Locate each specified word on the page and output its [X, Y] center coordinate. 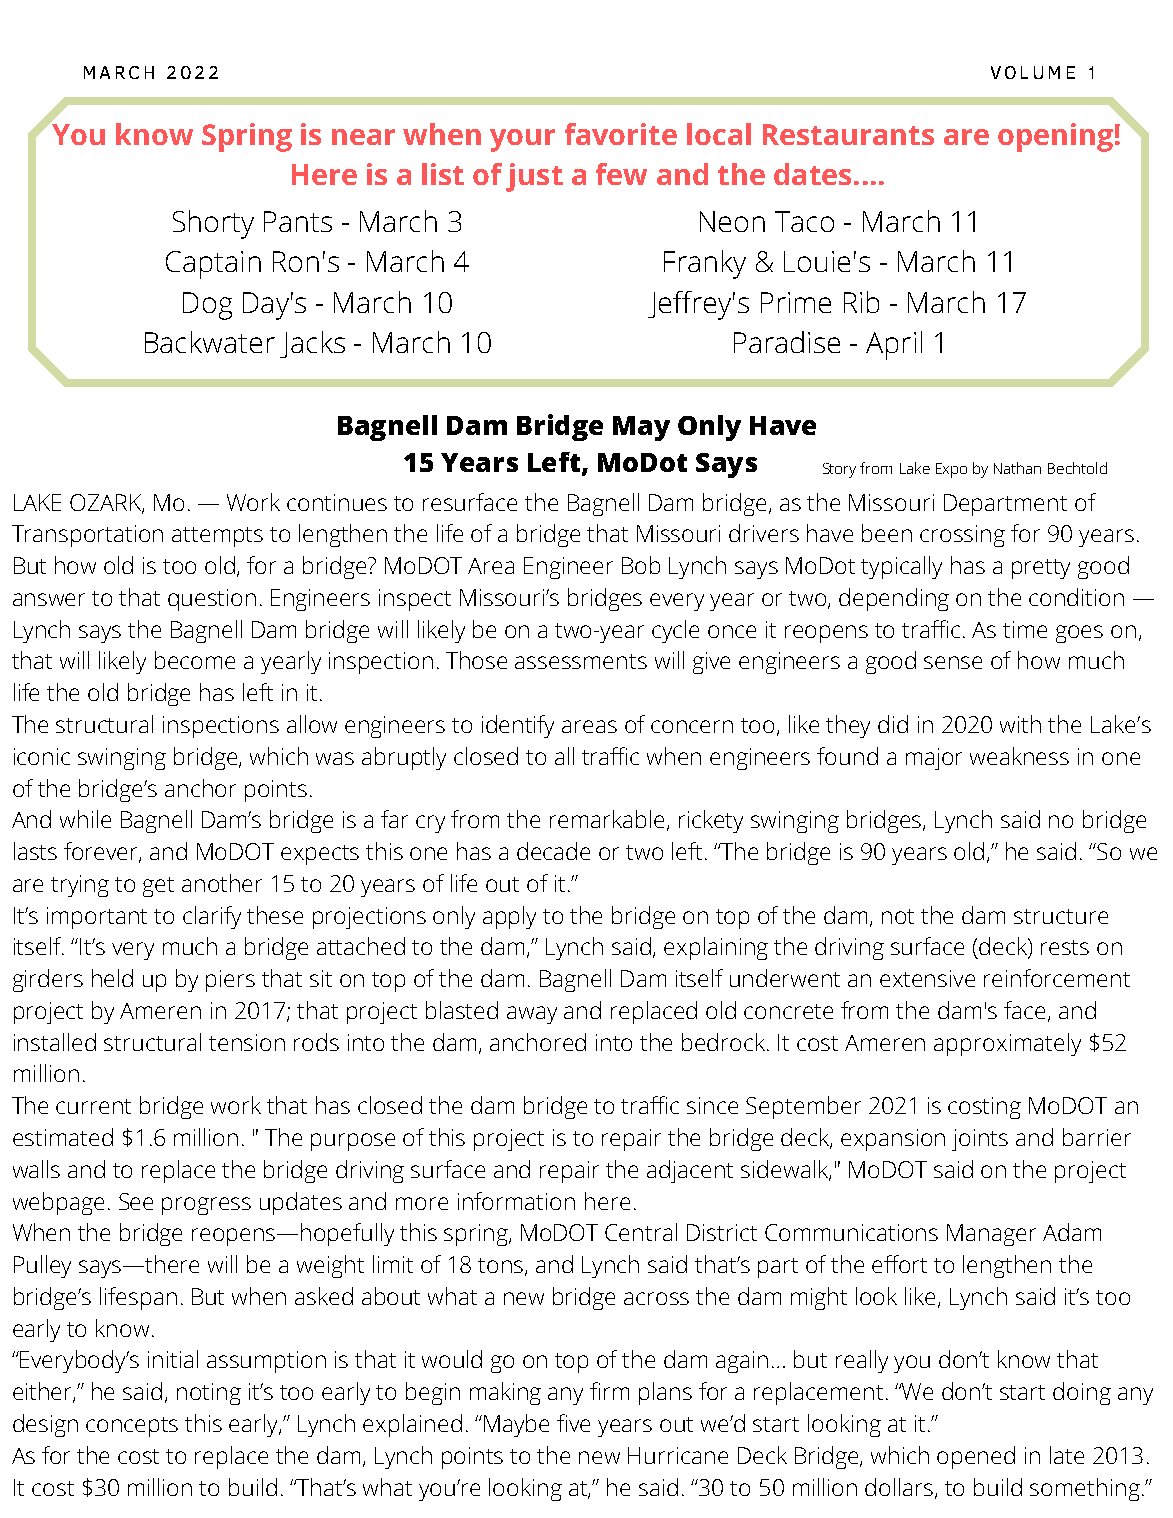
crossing [962, 536]
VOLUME [1033, 72]
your [522, 140]
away [532, 1015]
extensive [927, 978]
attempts [217, 537]
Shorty [213, 224]
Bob [641, 565]
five [573, 1423]
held [112, 978]
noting [209, 1394]
